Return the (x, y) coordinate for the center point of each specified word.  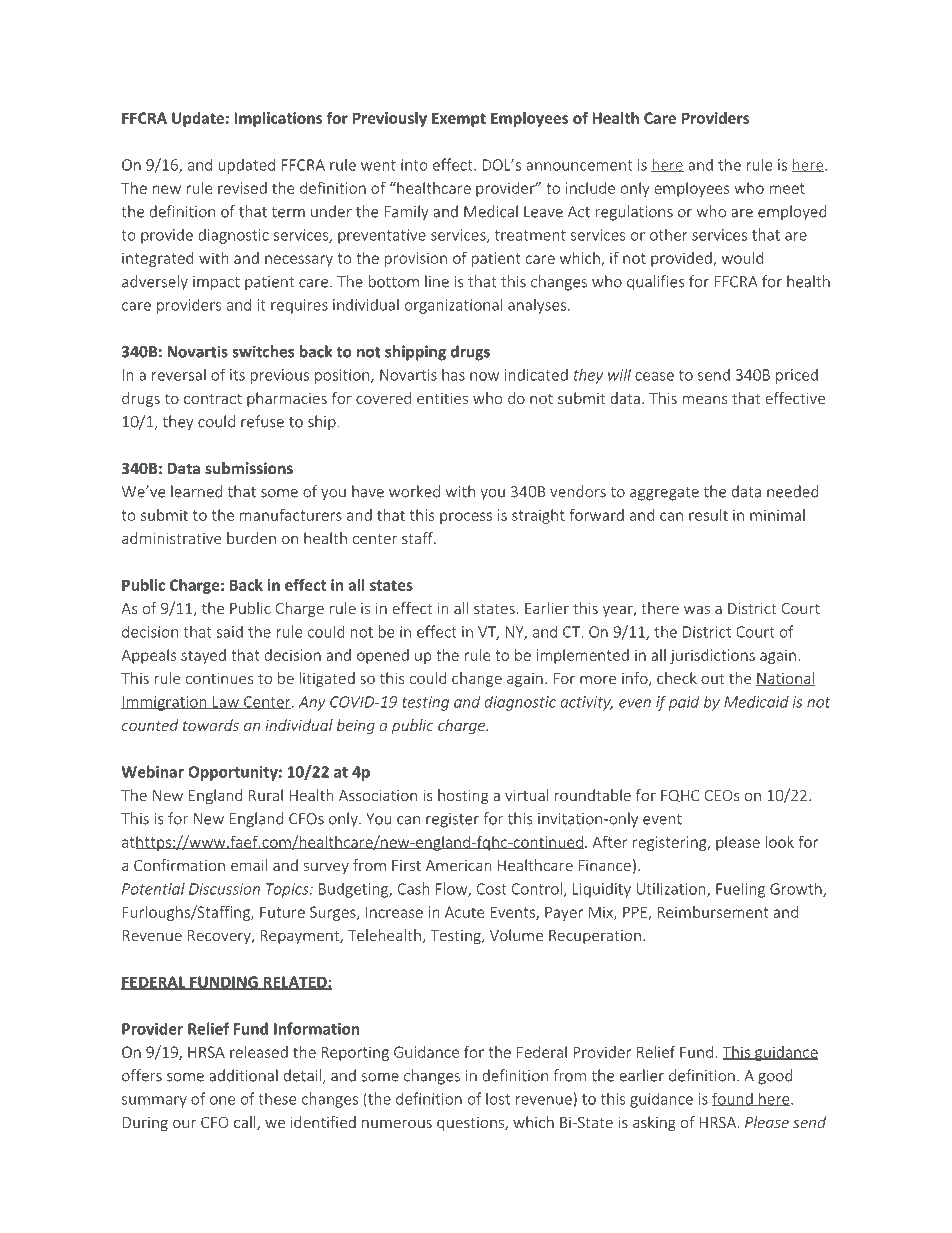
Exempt (459, 119)
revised (242, 188)
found (733, 1100)
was (697, 609)
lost (498, 1098)
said (229, 631)
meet (787, 188)
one (222, 1100)
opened (383, 656)
